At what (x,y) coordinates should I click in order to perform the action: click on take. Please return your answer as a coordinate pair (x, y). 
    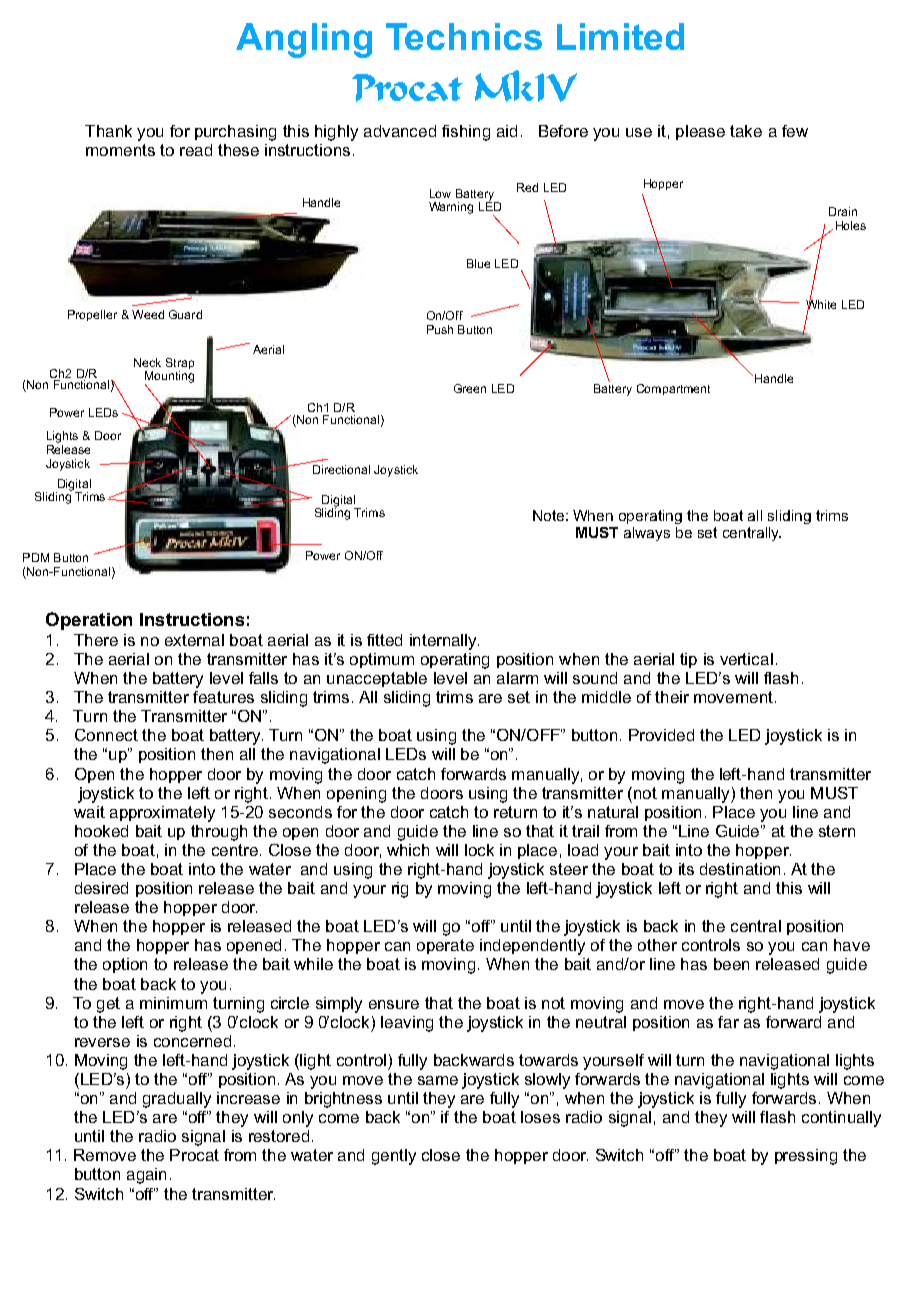
    Looking at the image, I should click on (746, 131).
